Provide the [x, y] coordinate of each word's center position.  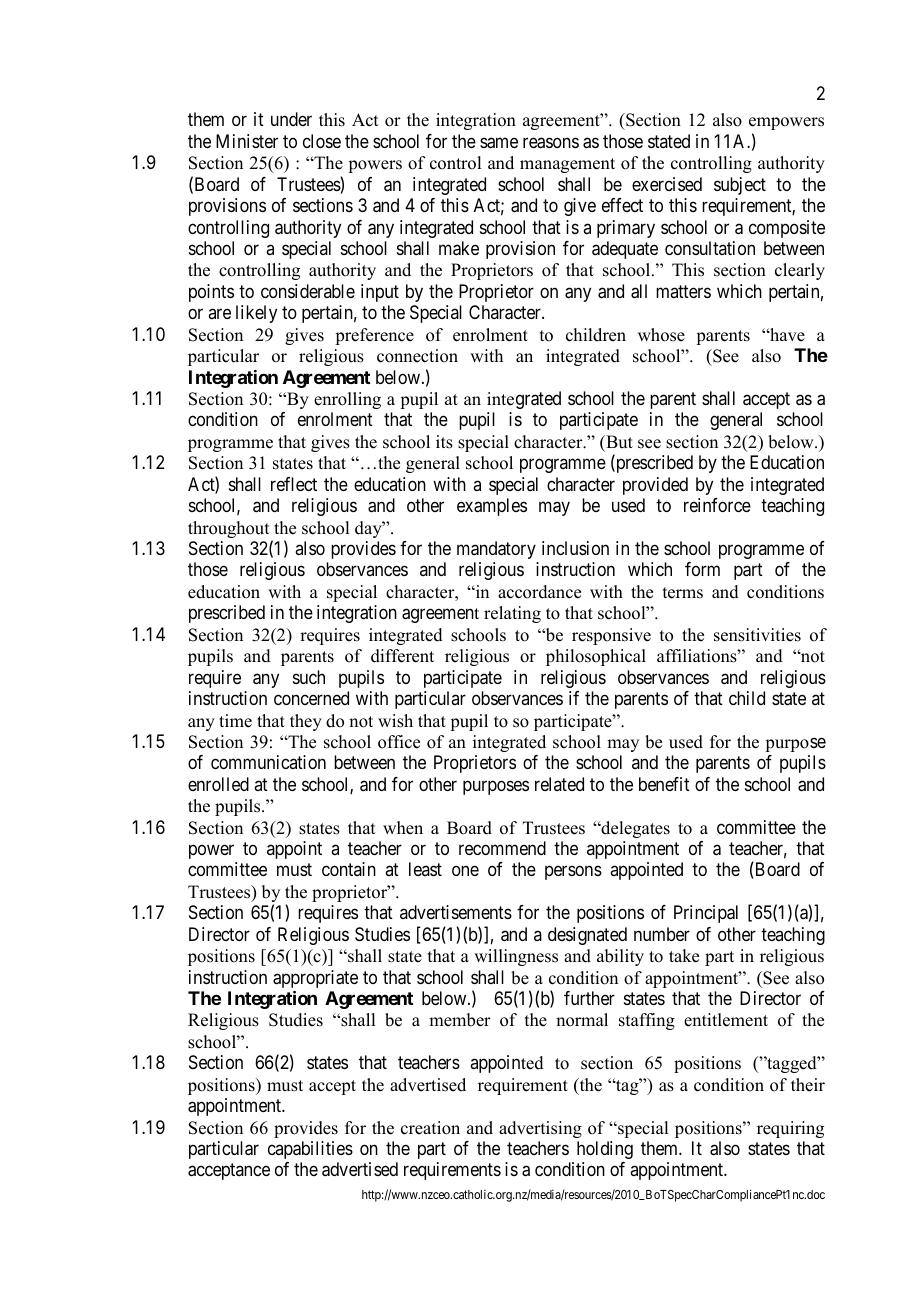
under [291, 119]
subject [740, 186]
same [499, 143]
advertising [540, 1129]
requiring [790, 1129]
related [559, 784]
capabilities [310, 1150]
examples [492, 507]
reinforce [717, 505]
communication [268, 762]
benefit [664, 784]
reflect [294, 484]
